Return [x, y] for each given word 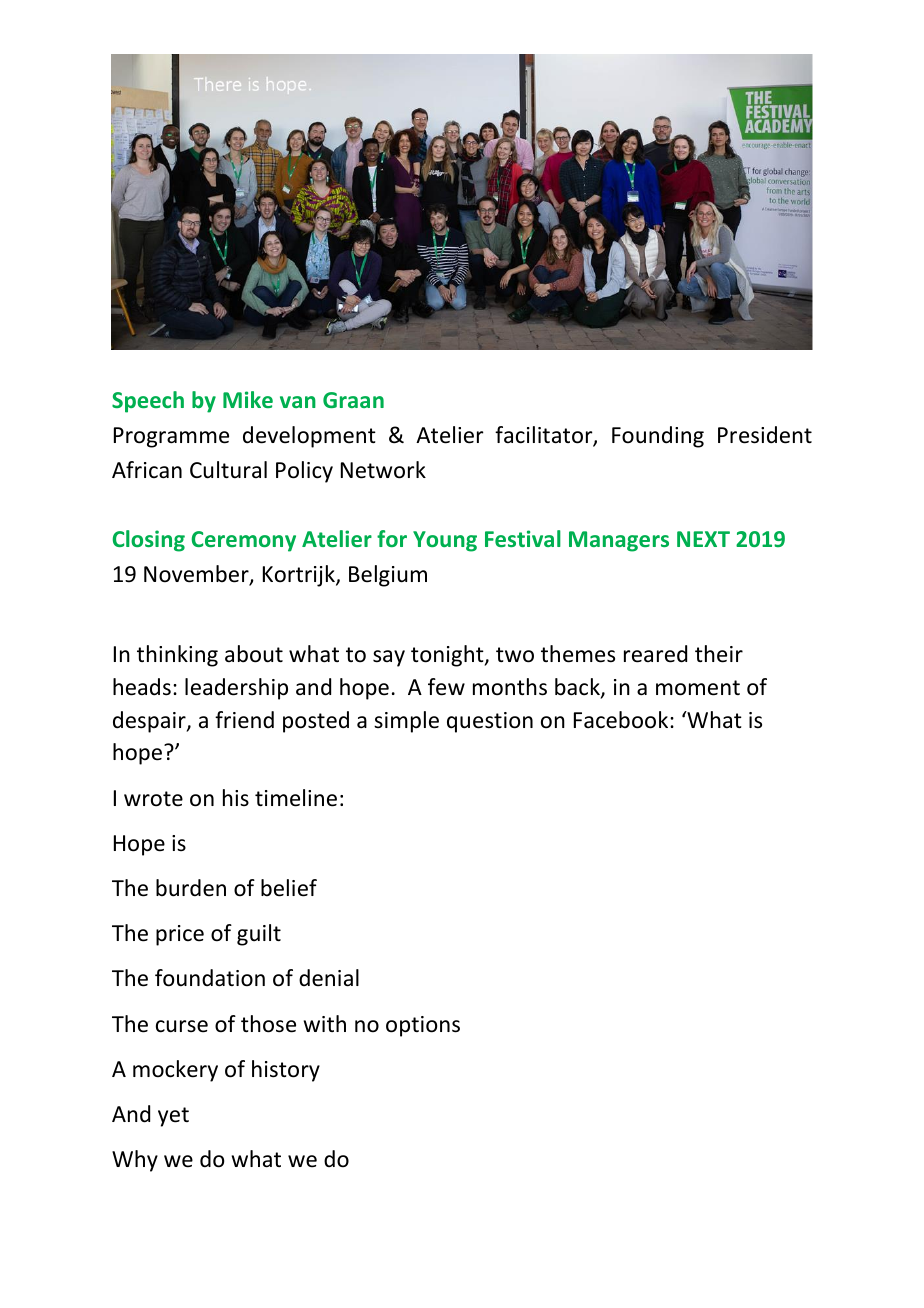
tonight [448, 656]
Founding [658, 437]
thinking [177, 656]
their [719, 654]
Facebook [622, 720]
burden [191, 888]
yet [173, 1117]
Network [383, 470]
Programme [171, 437]
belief [289, 888]
